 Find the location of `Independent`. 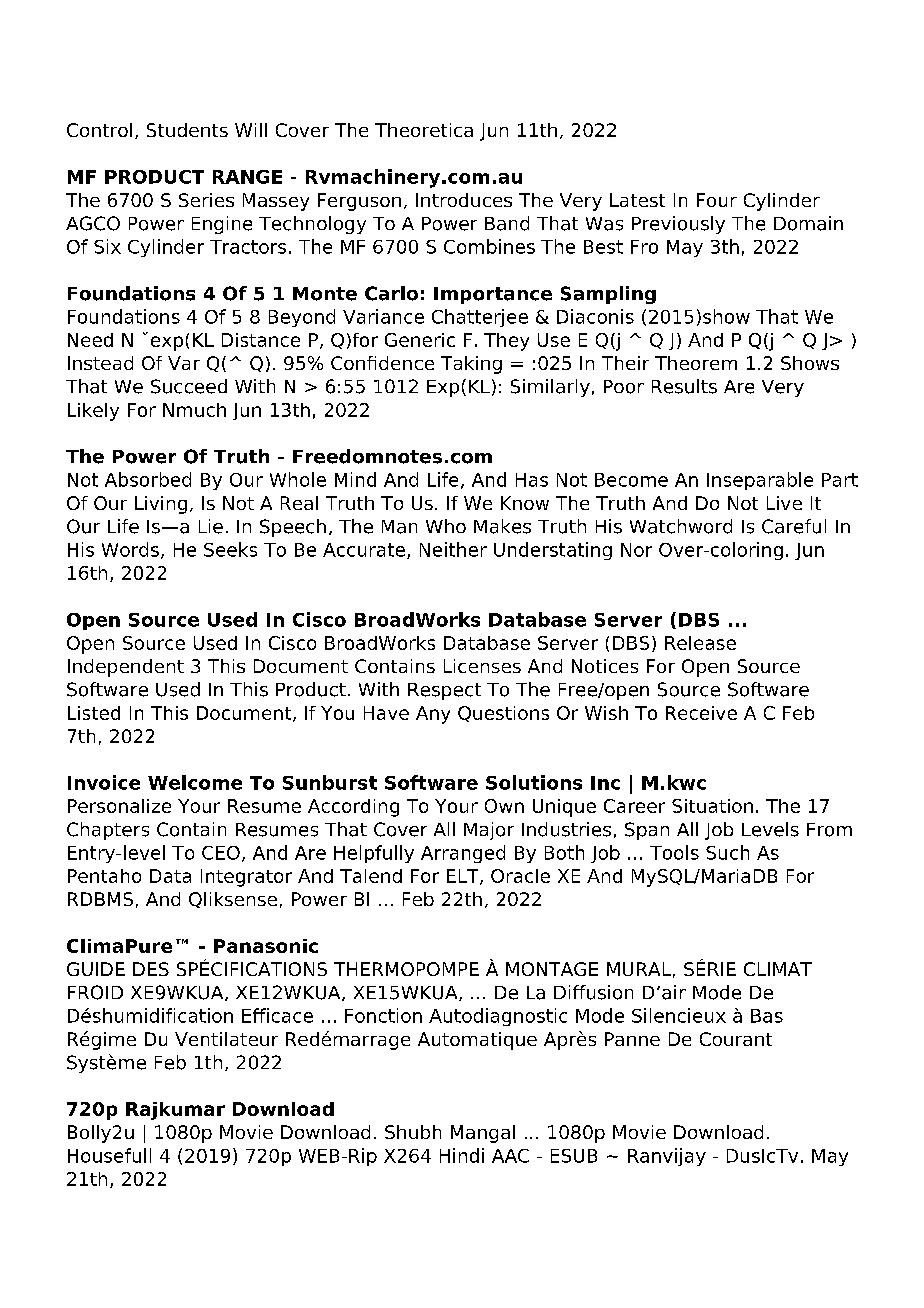

Independent is located at coordinates (126, 668).
